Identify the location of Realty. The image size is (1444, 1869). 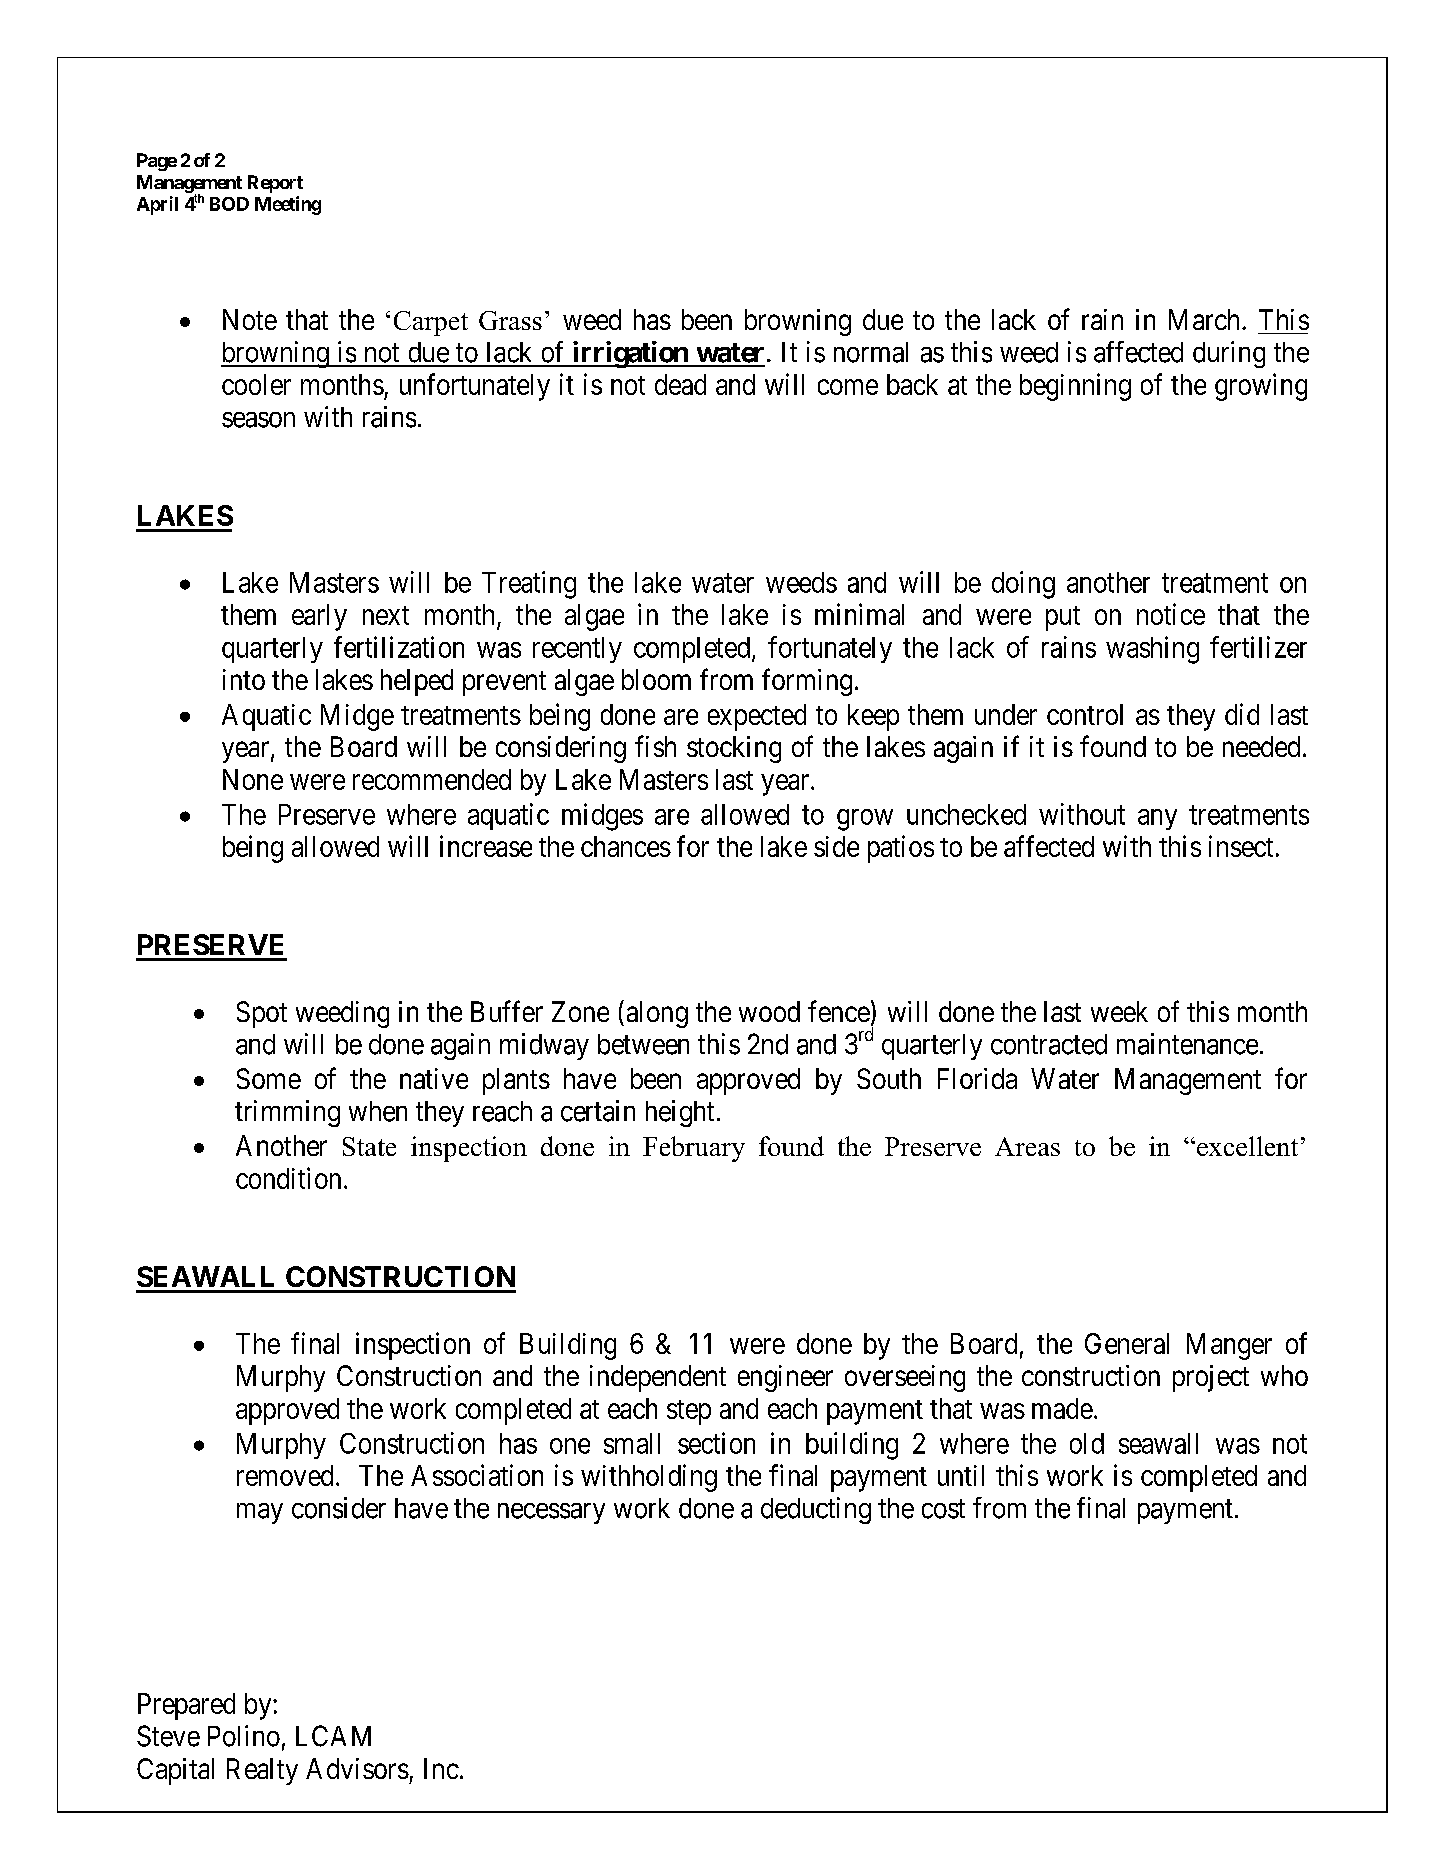
(262, 1771).
